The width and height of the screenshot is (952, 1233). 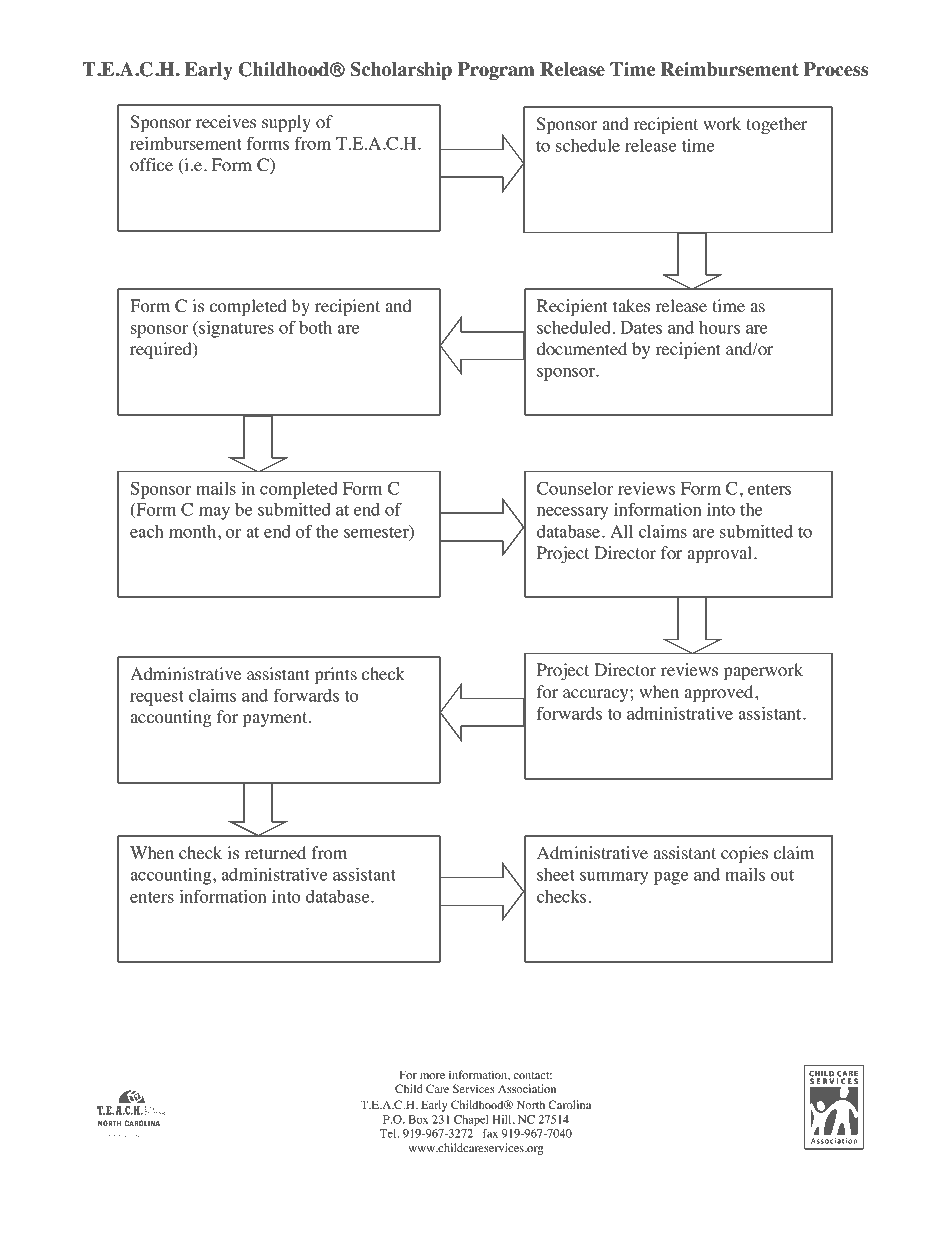 I want to click on hours, so click(x=719, y=327).
